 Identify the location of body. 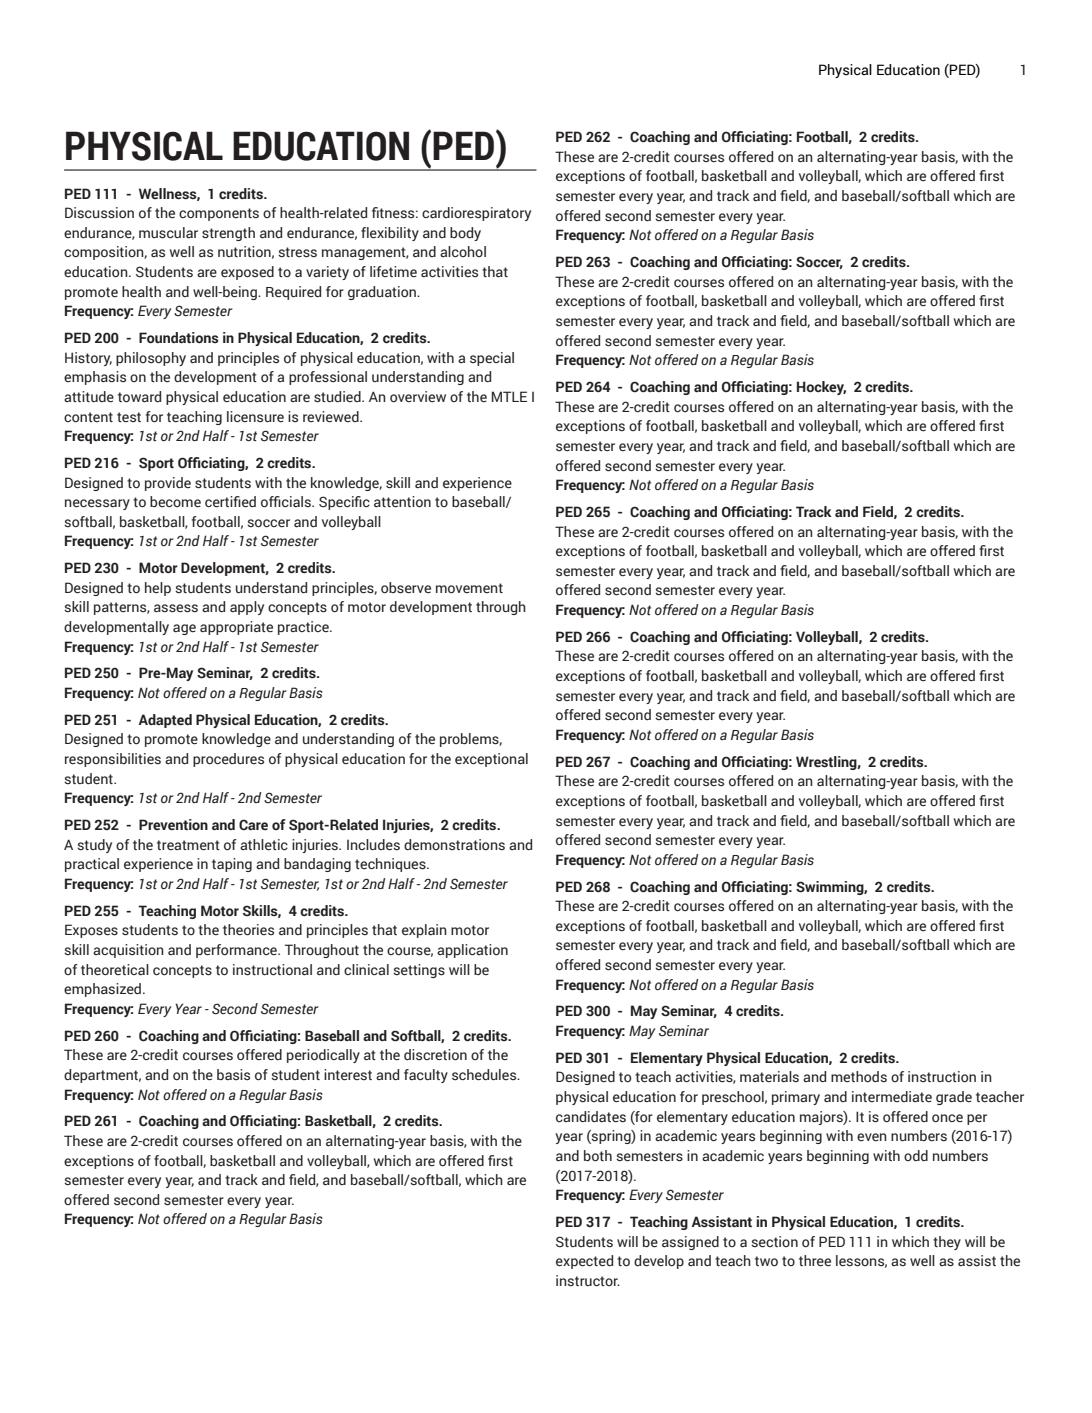
(465, 234).
